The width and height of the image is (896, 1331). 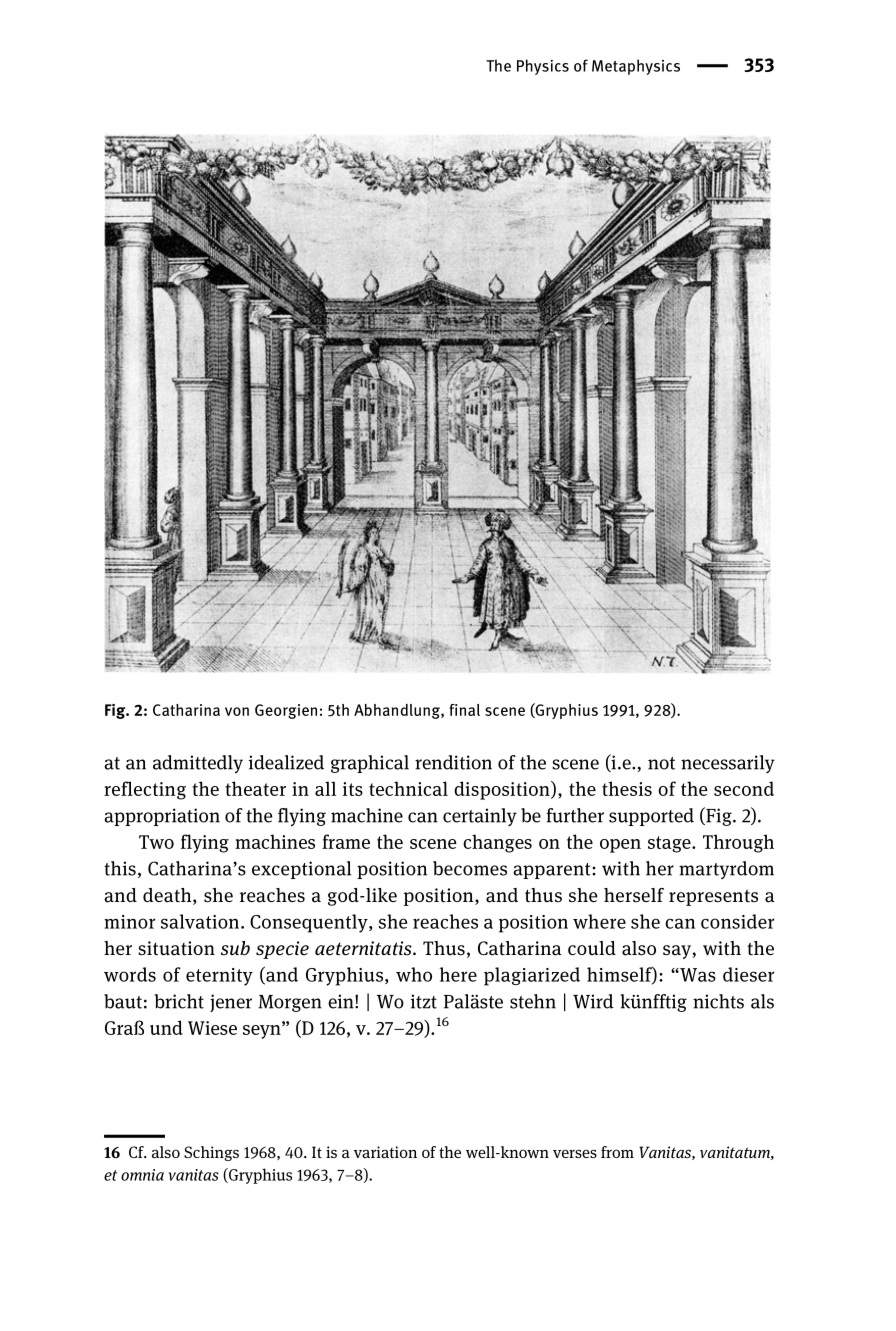 What do you see at coordinates (592, 948) in the image?
I see `could` at bounding box center [592, 948].
